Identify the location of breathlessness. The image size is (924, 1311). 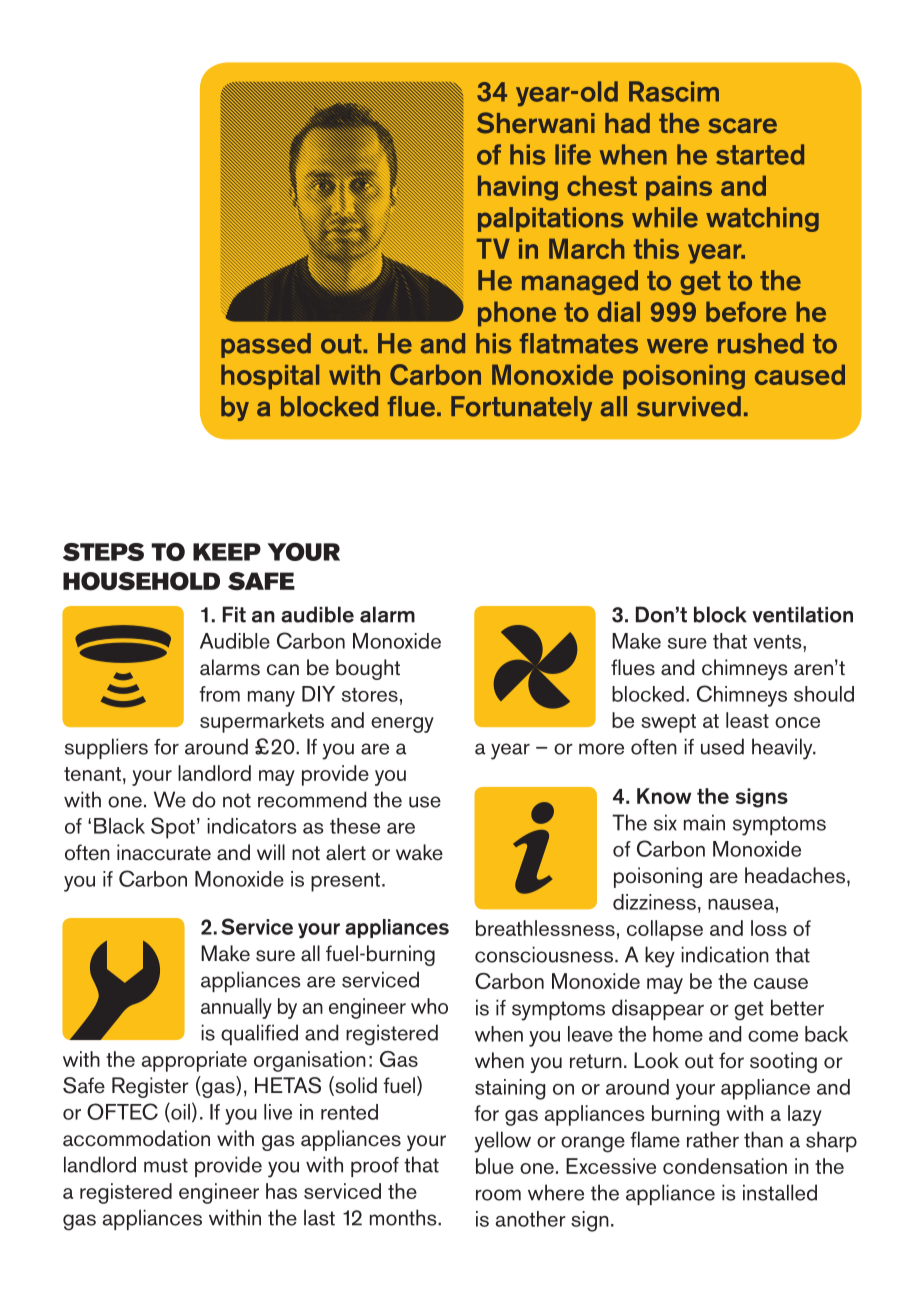
(545, 928).
